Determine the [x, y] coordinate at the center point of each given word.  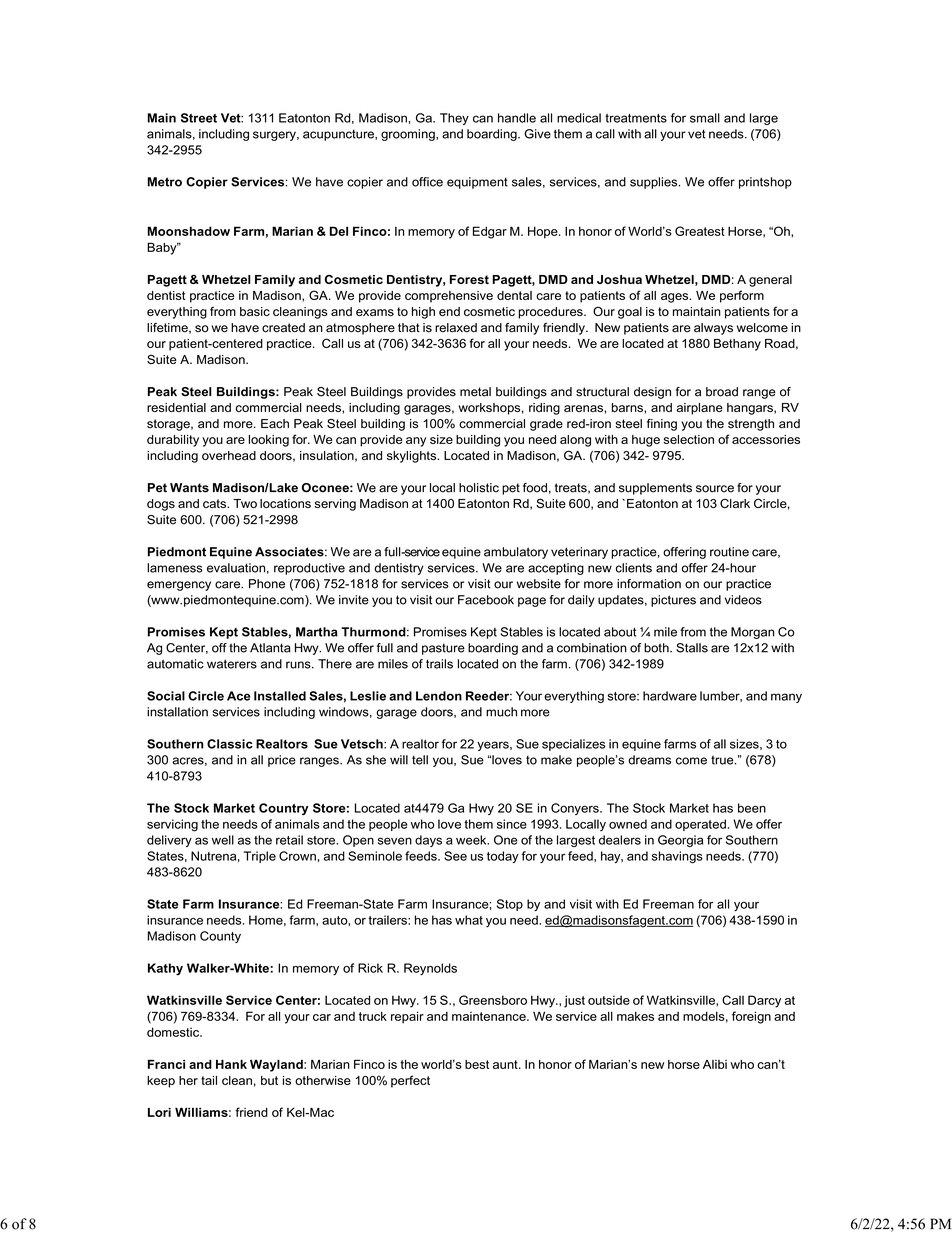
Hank [231, 1064]
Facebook [486, 600]
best [477, 1064]
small [705, 118]
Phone [267, 584]
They [454, 119]
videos [743, 600]
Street [199, 118]
